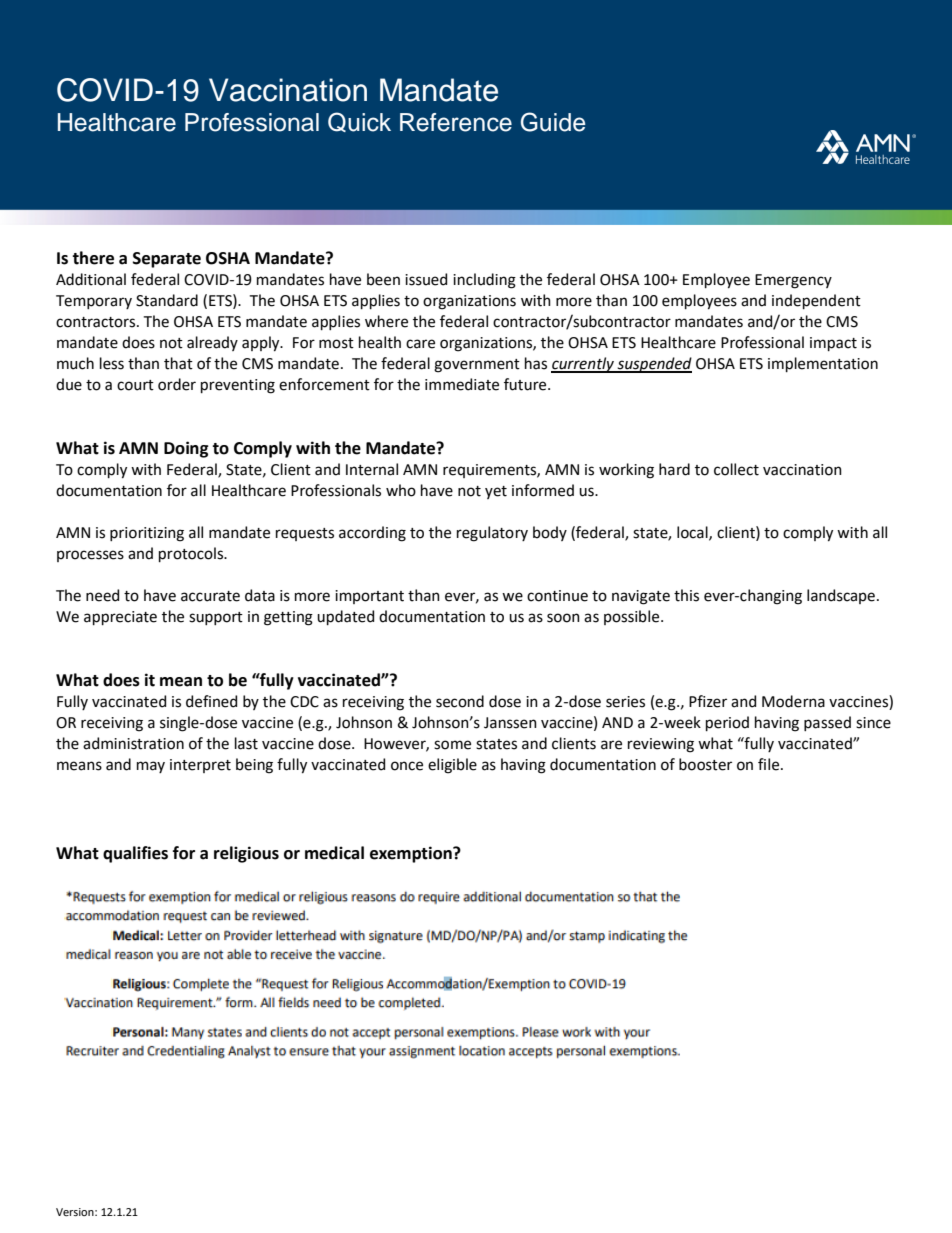 This screenshot has height=1233, width=952. What do you see at coordinates (211, 701) in the screenshot?
I see `defined` at bounding box center [211, 701].
